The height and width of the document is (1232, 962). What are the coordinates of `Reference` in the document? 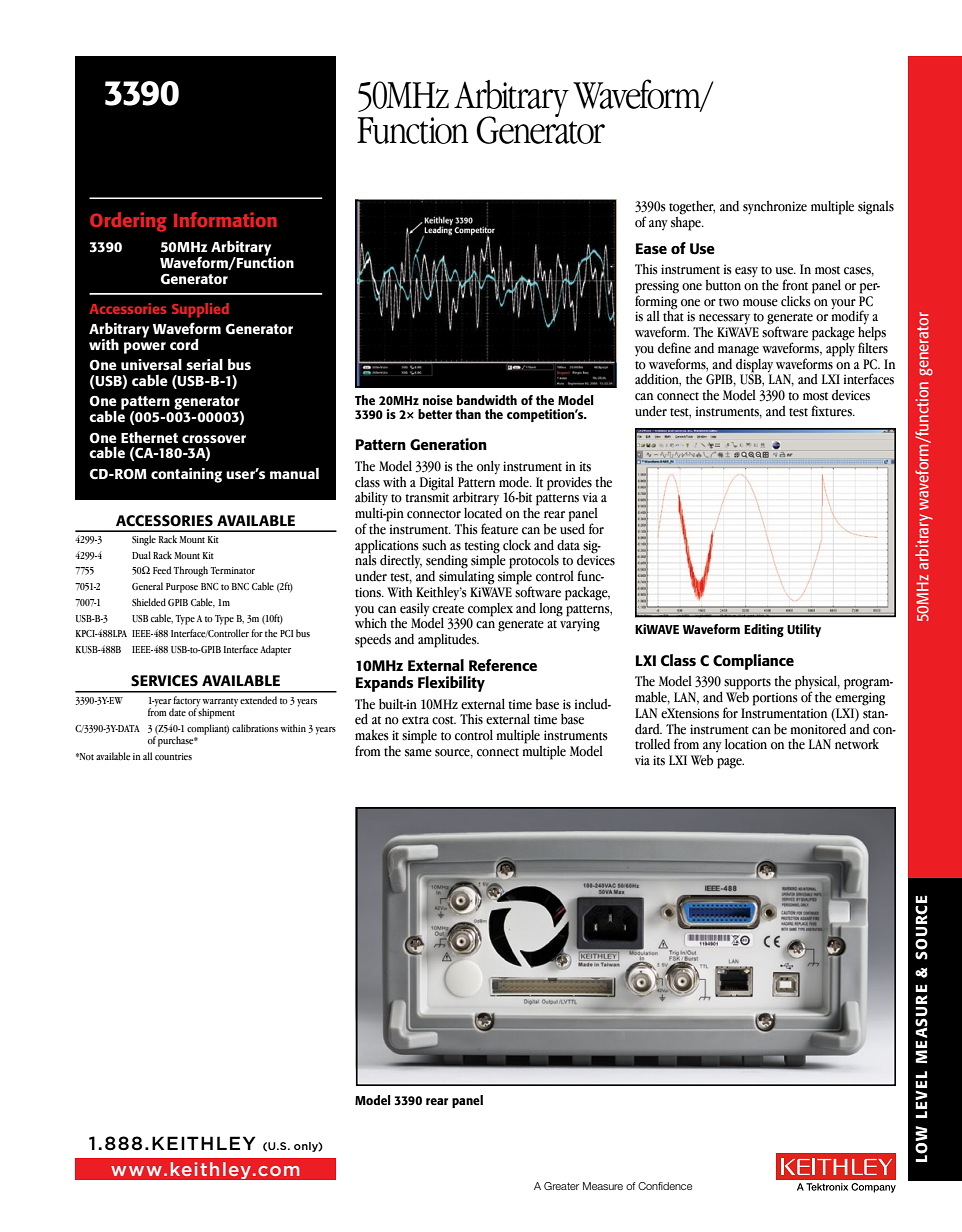 It's located at (503, 665).
